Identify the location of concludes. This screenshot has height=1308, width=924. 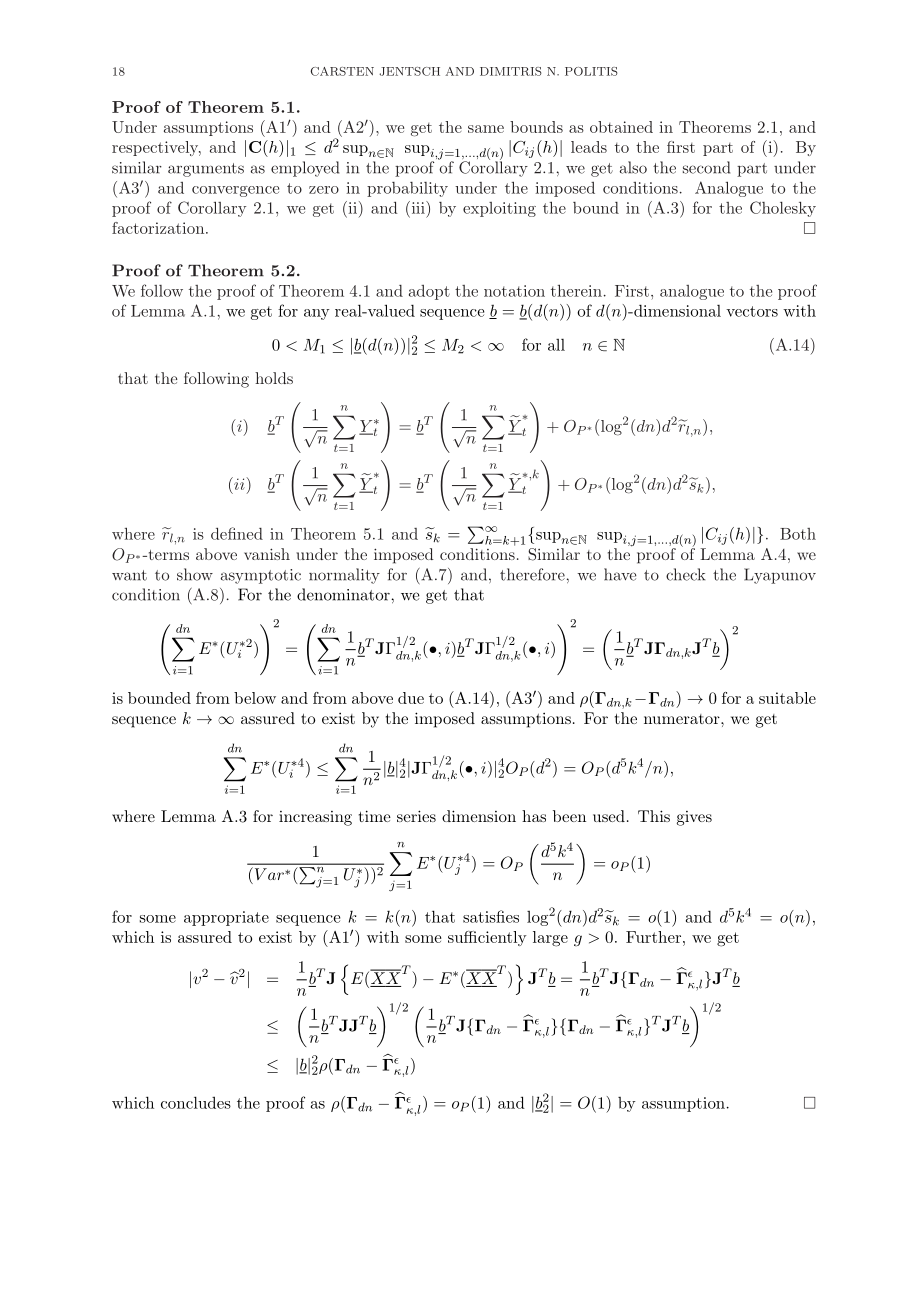
(196, 1102).
